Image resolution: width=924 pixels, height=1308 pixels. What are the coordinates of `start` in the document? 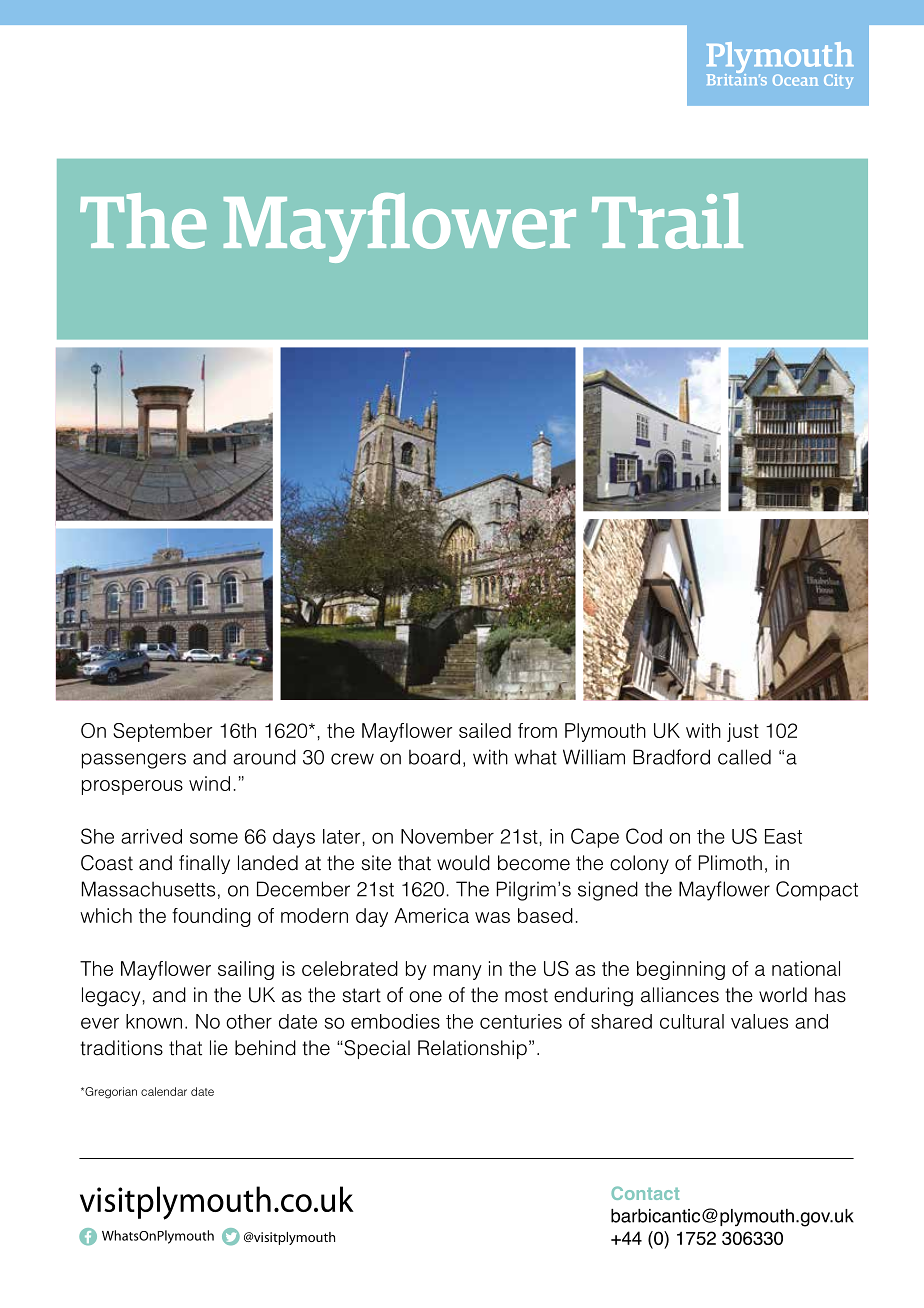 It's located at (362, 995).
